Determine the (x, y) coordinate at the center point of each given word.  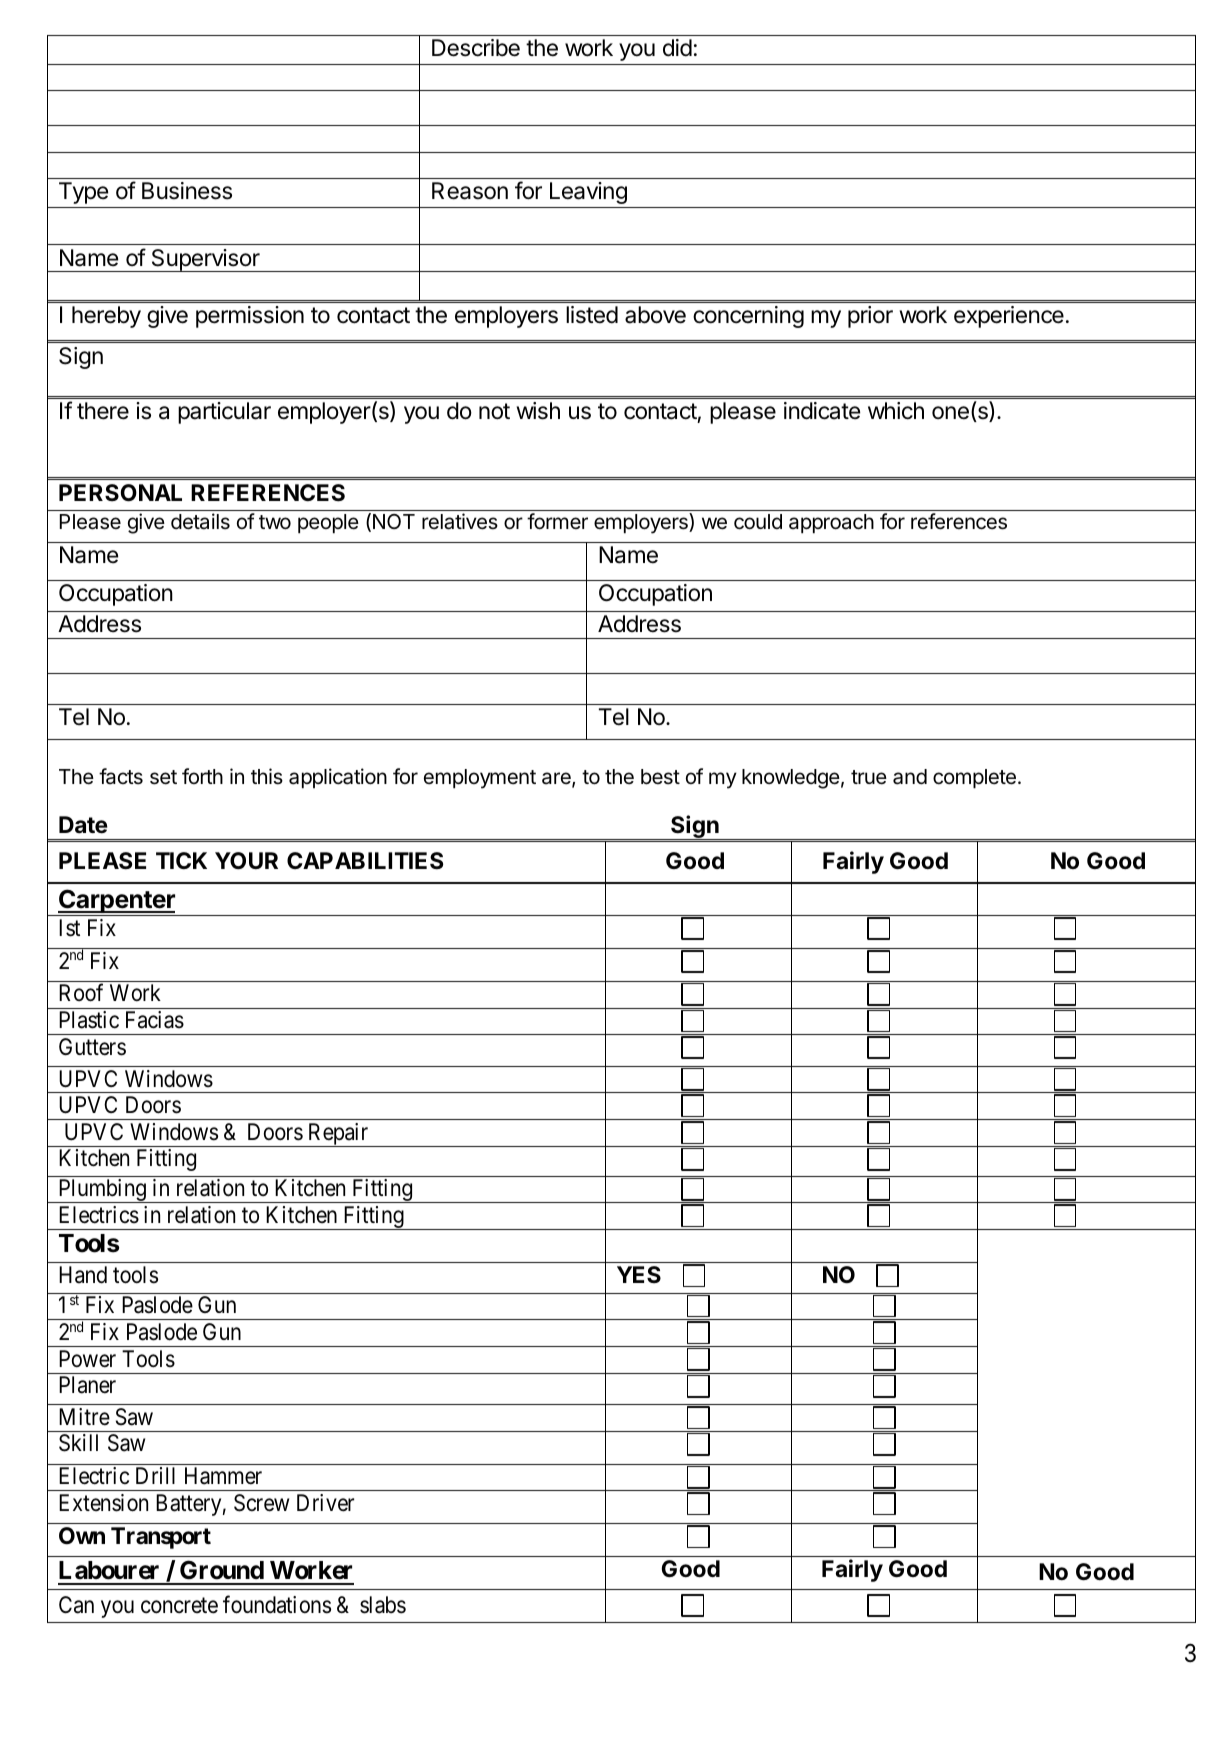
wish (538, 411)
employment (480, 779)
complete (974, 779)
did (677, 48)
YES (639, 1275)
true (869, 777)
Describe (476, 48)
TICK (181, 860)
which (896, 411)
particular (224, 413)
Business (187, 191)
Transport (161, 1538)
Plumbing (102, 1191)
